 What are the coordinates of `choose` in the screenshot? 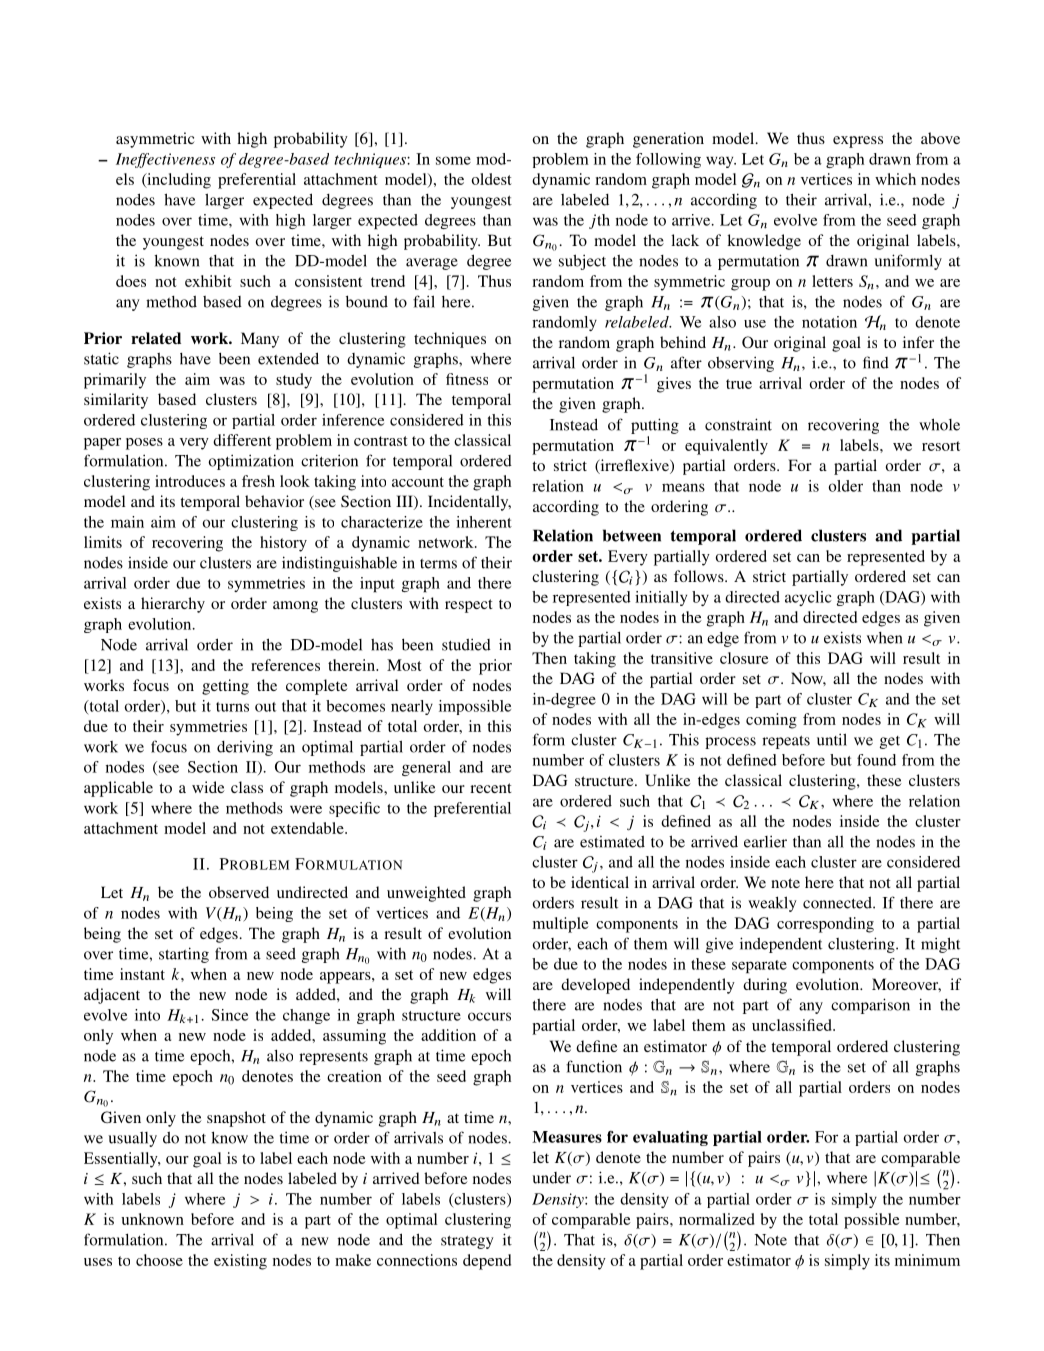 It's located at (159, 1260).
